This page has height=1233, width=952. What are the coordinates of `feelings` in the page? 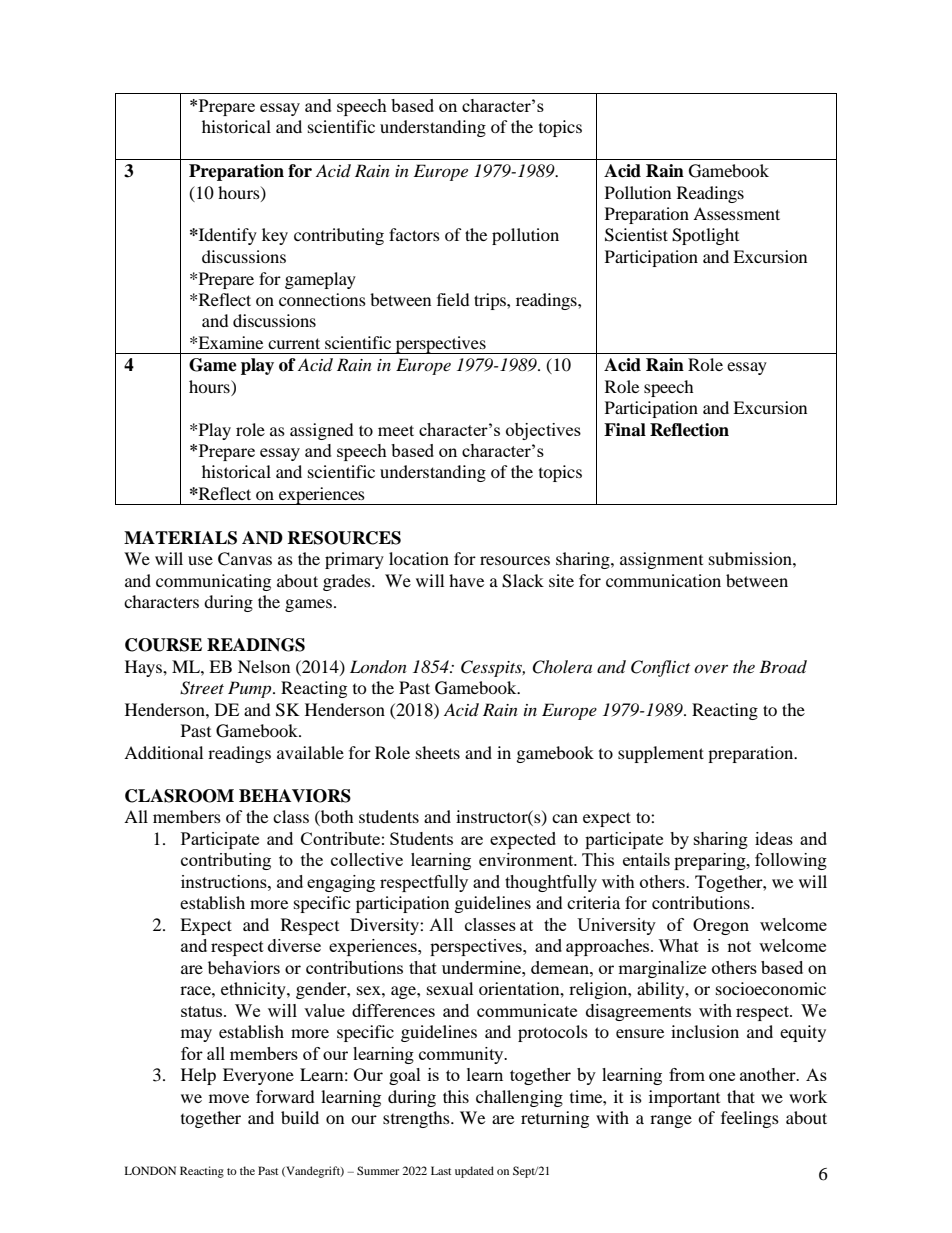 It's located at (750, 1119).
